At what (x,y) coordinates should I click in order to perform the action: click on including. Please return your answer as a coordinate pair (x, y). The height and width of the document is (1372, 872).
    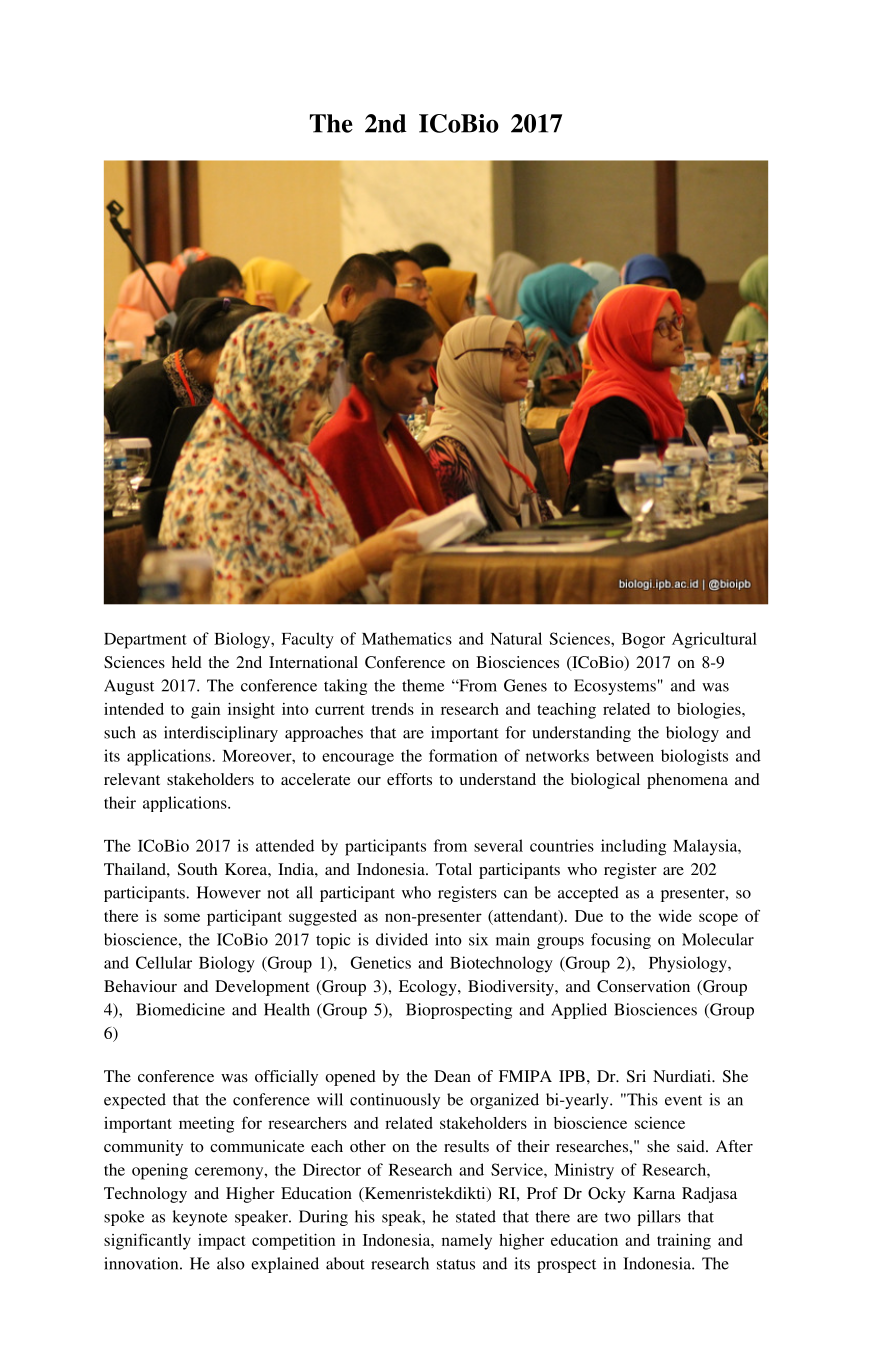
    Looking at the image, I should click on (633, 847).
